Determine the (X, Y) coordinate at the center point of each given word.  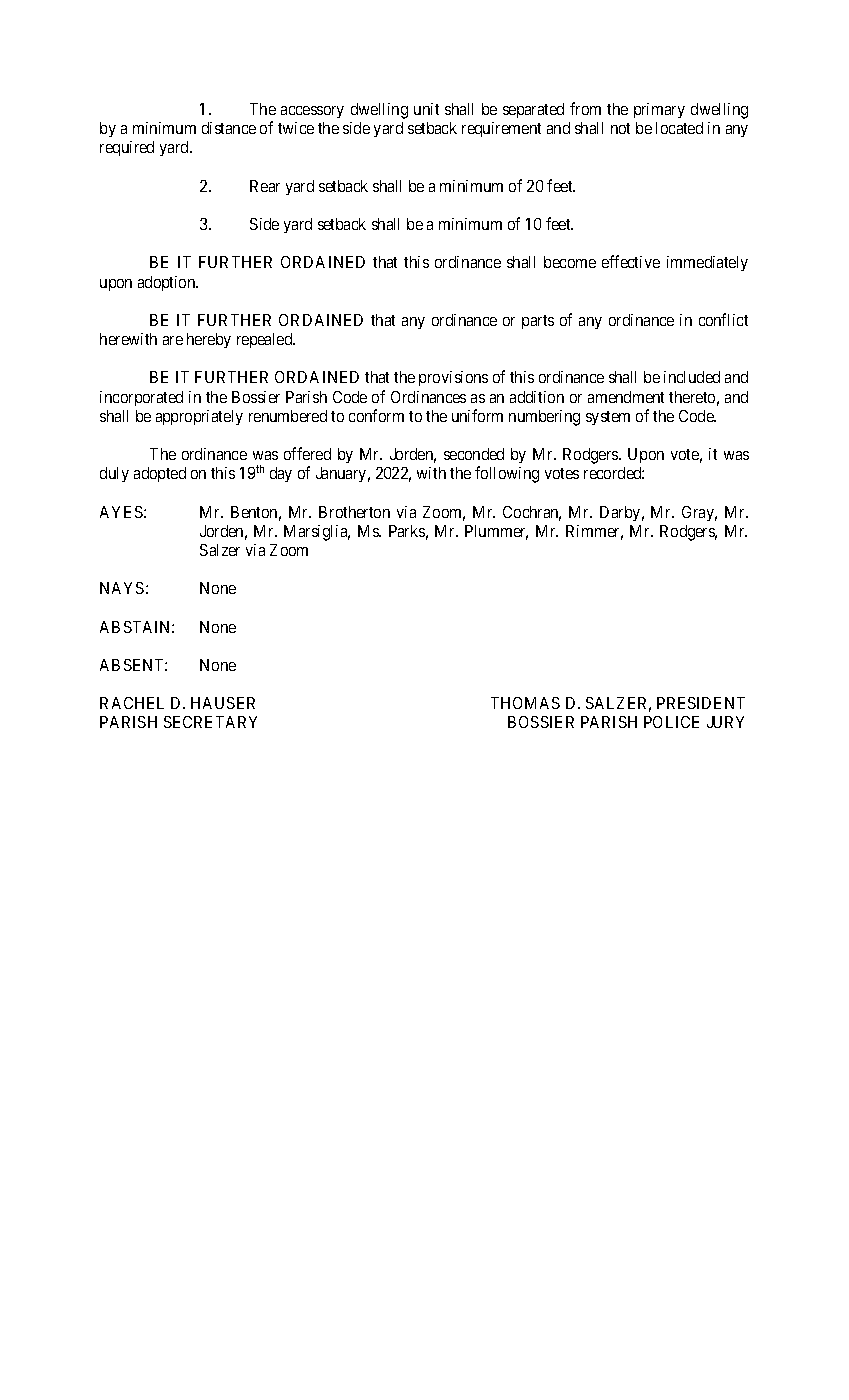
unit (426, 109)
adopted (160, 474)
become (570, 262)
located (679, 128)
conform (376, 415)
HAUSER (223, 703)
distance (229, 128)
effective (631, 261)
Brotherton (354, 512)
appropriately (199, 417)
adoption (168, 283)
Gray (699, 513)
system (608, 418)
